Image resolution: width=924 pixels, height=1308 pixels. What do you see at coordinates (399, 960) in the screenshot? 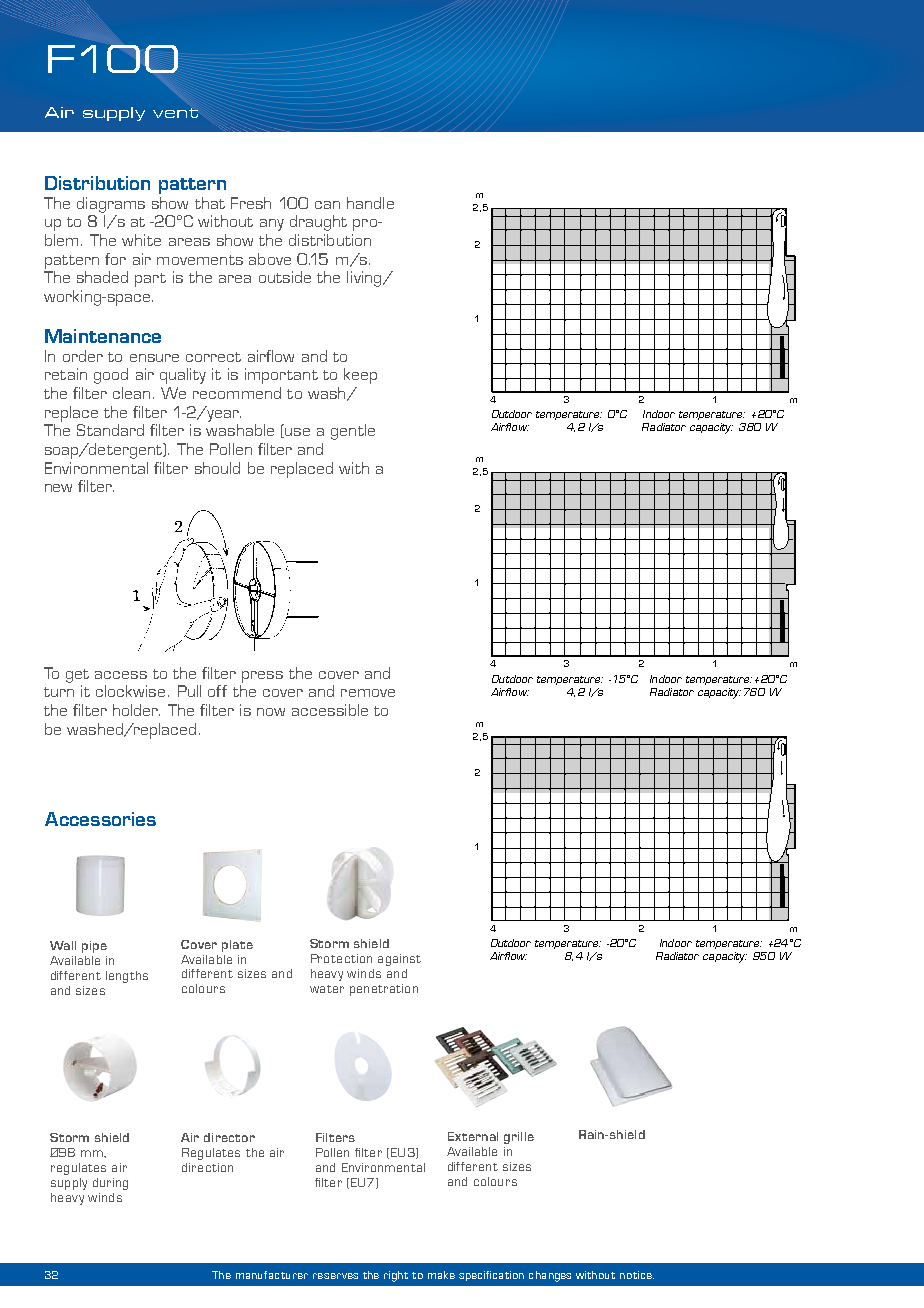
I see `against` at bounding box center [399, 960].
